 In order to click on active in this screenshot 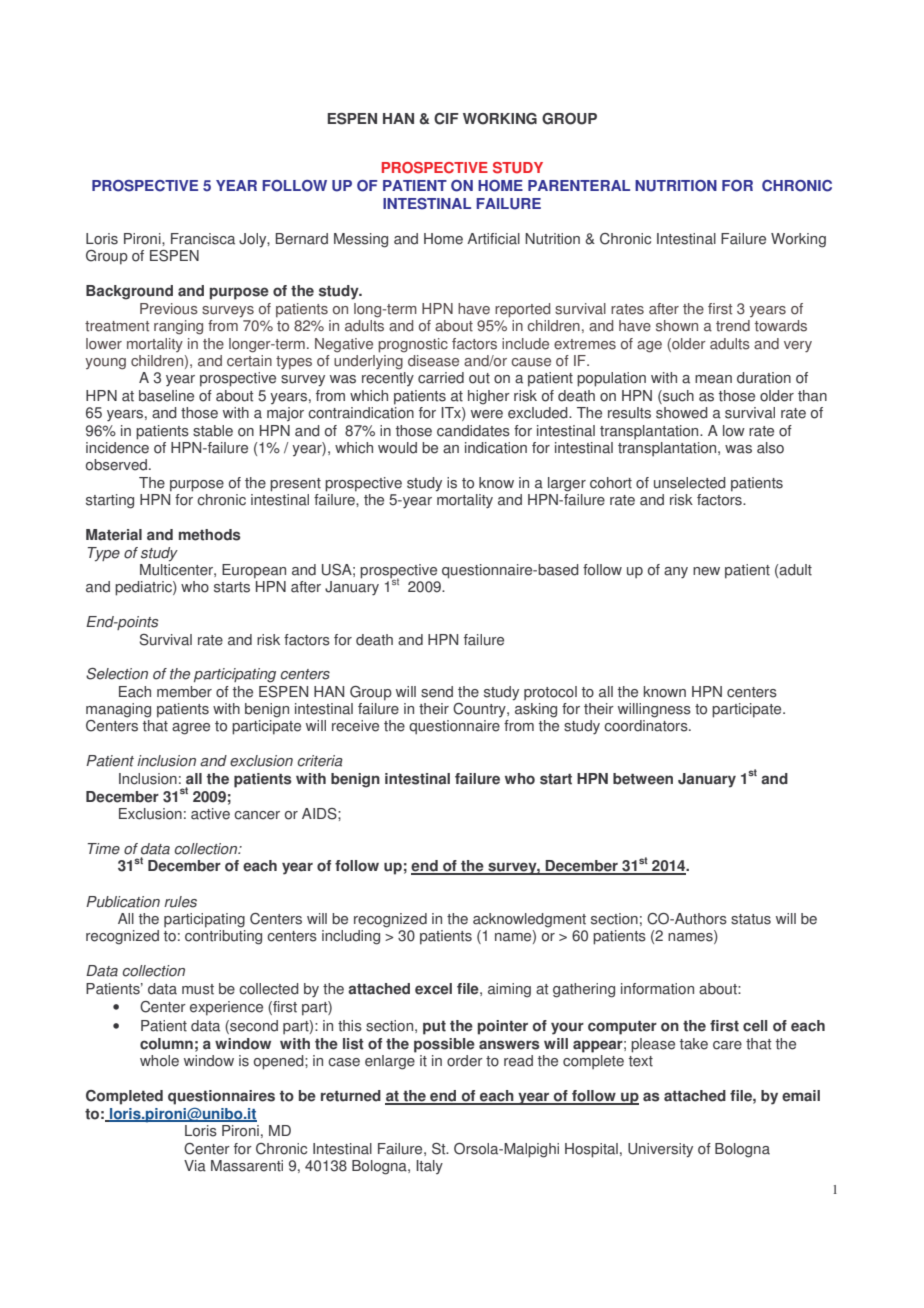, I will do `click(210, 814)`.
